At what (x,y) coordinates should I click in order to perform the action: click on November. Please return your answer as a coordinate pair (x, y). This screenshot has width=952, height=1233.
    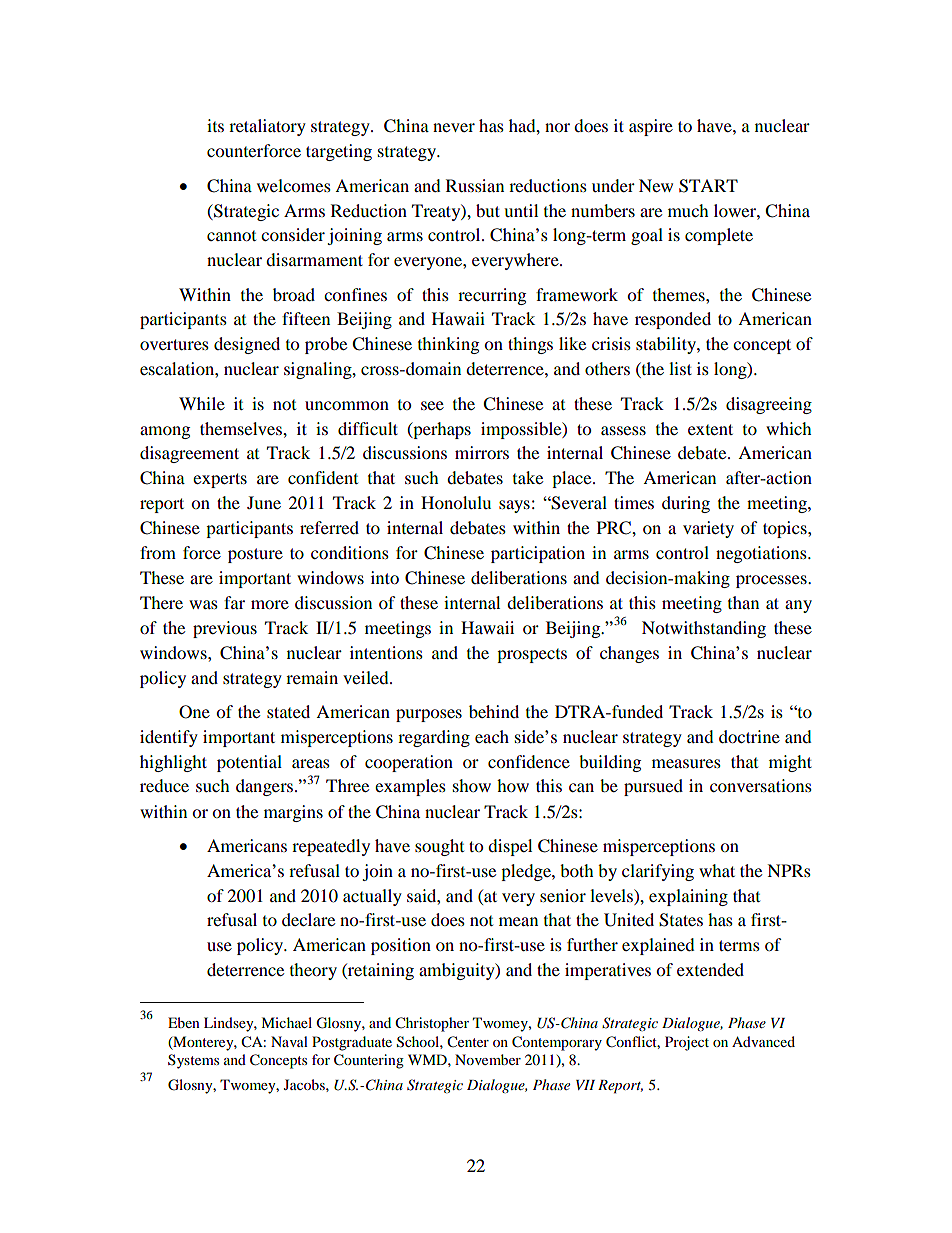
    Looking at the image, I should click on (488, 1059).
